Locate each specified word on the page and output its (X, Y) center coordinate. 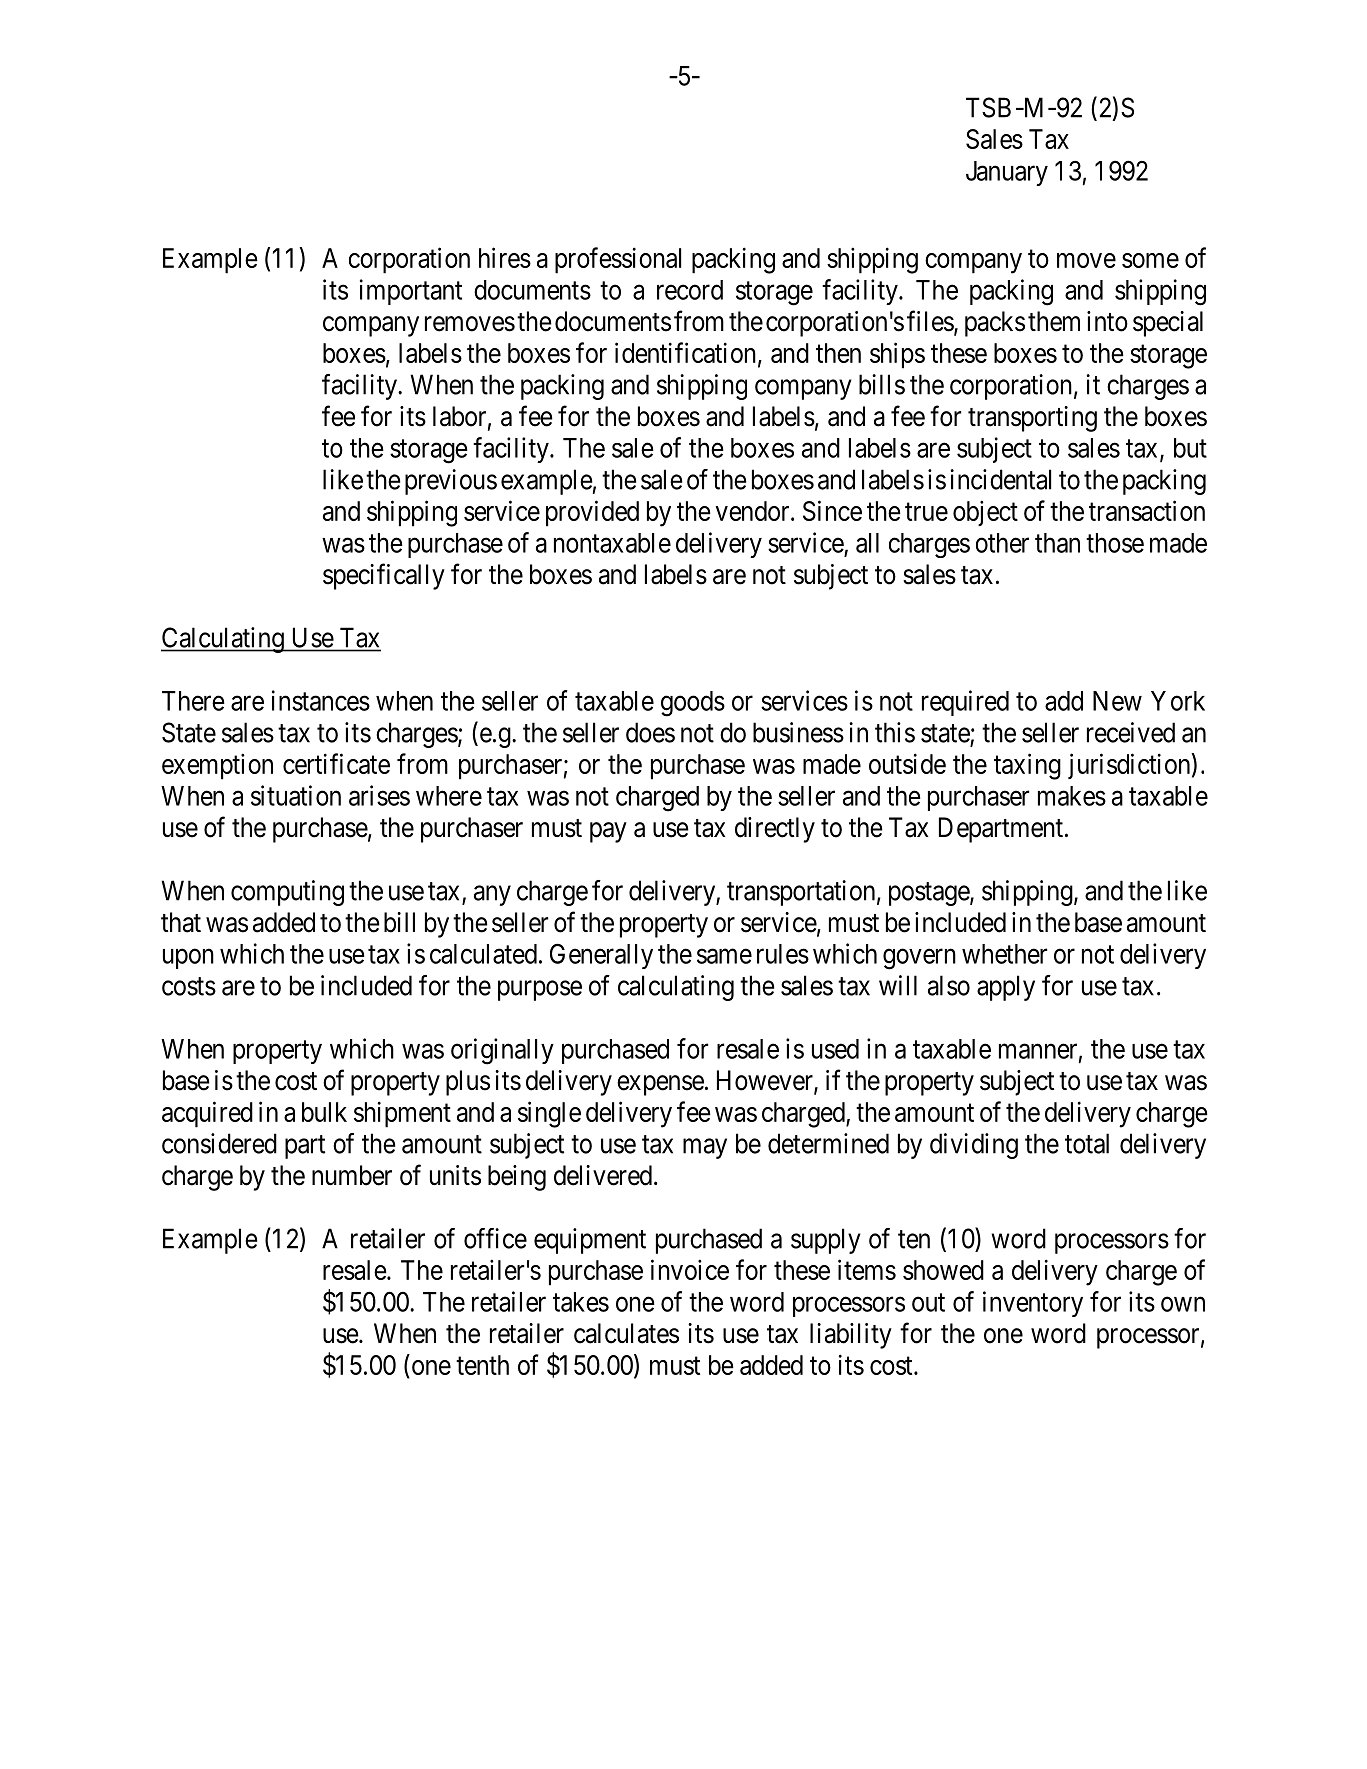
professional (618, 260)
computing (287, 893)
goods (693, 704)
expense (660, 1085)
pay (608, 832)
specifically (384, 576)
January (1007, 173)
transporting (1032, 419)
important (411, 292)
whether (1004, 954)
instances (321, 700)
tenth (482, 1365)
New (1117, 701)
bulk (324, 1112)
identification (687, 353)
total (1087, 1143)
